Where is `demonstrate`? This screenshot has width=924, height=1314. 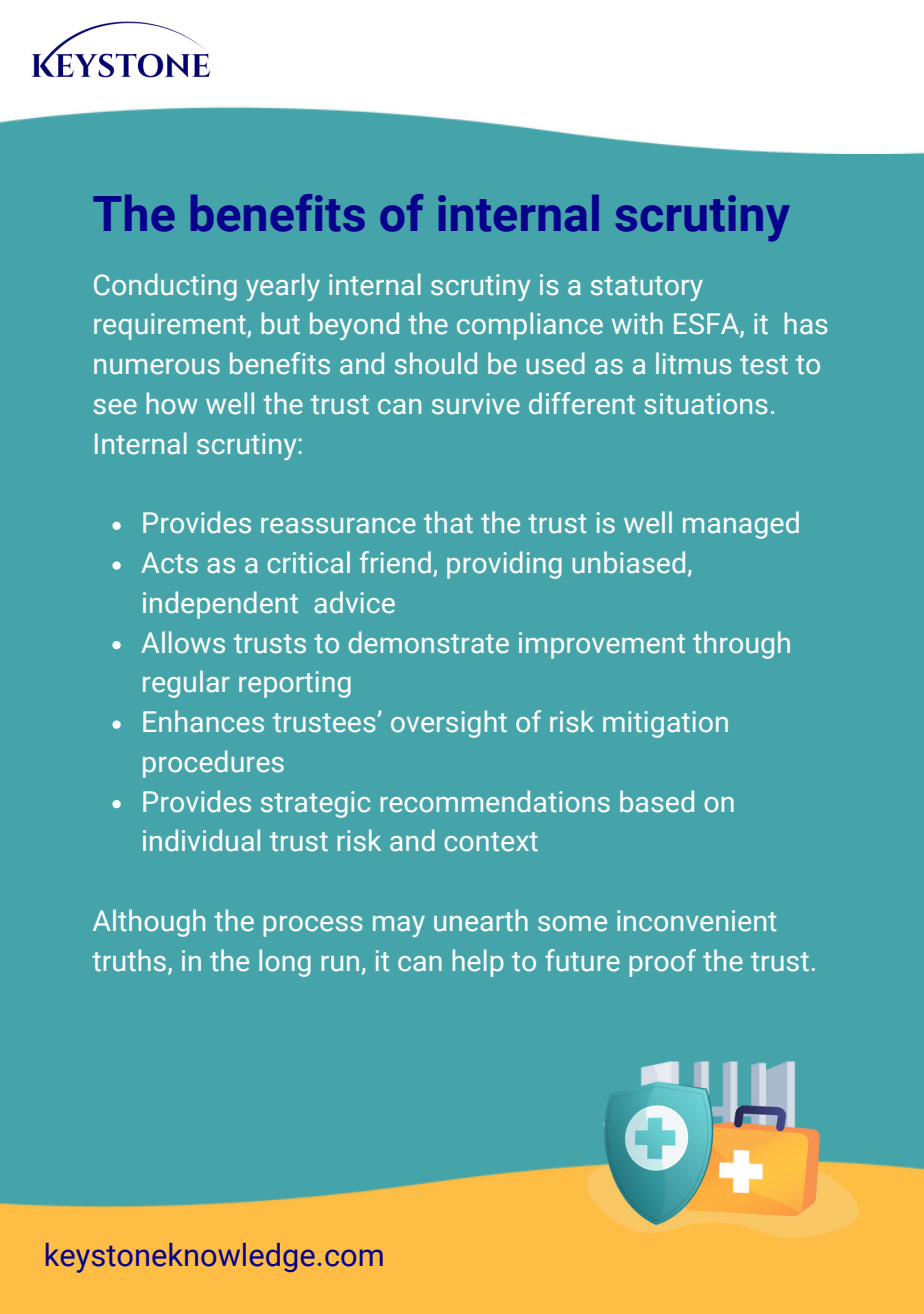
demonstrate is located at coordinates (429, 642).
